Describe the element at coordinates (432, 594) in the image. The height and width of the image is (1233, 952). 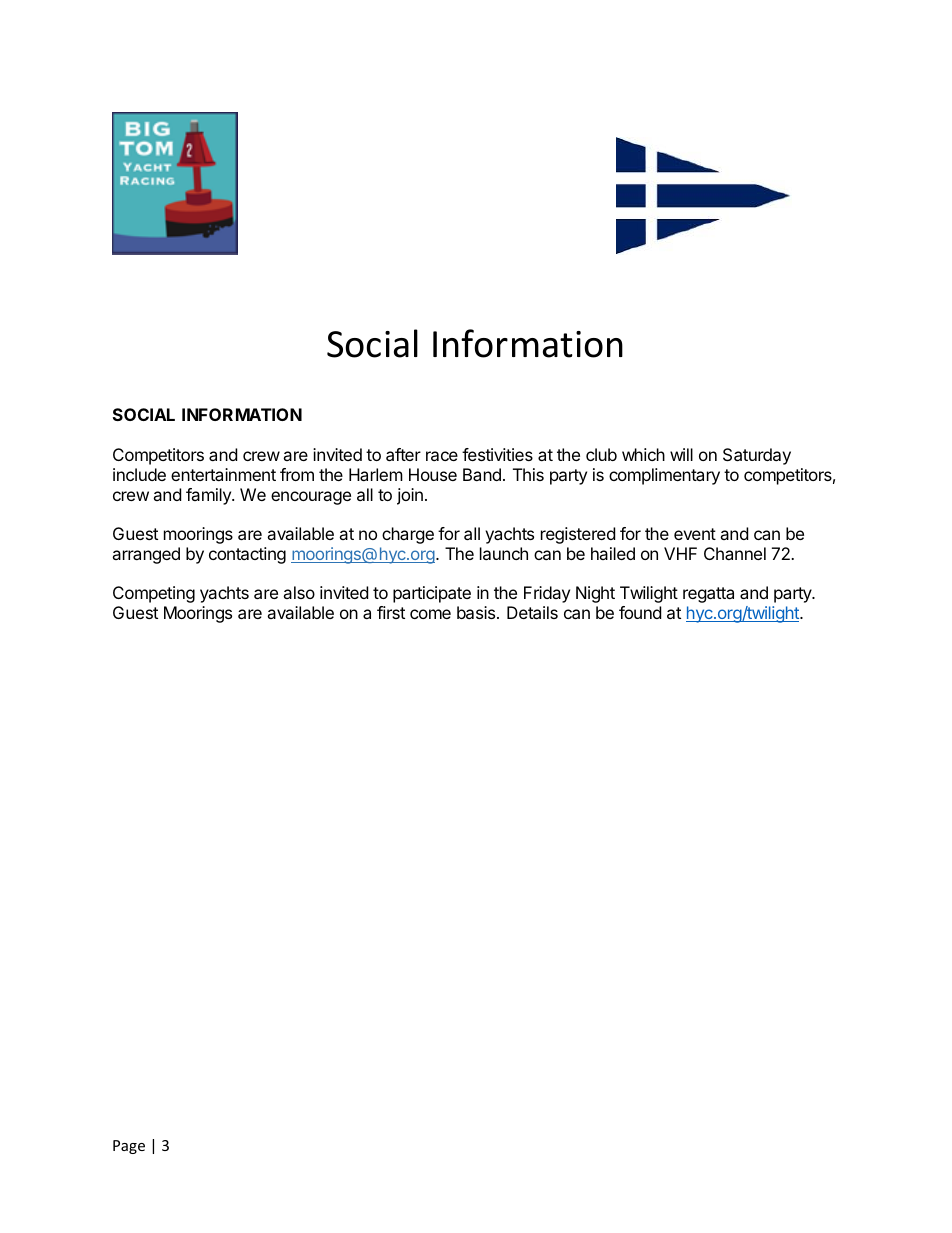
I see `participate` at that location.
